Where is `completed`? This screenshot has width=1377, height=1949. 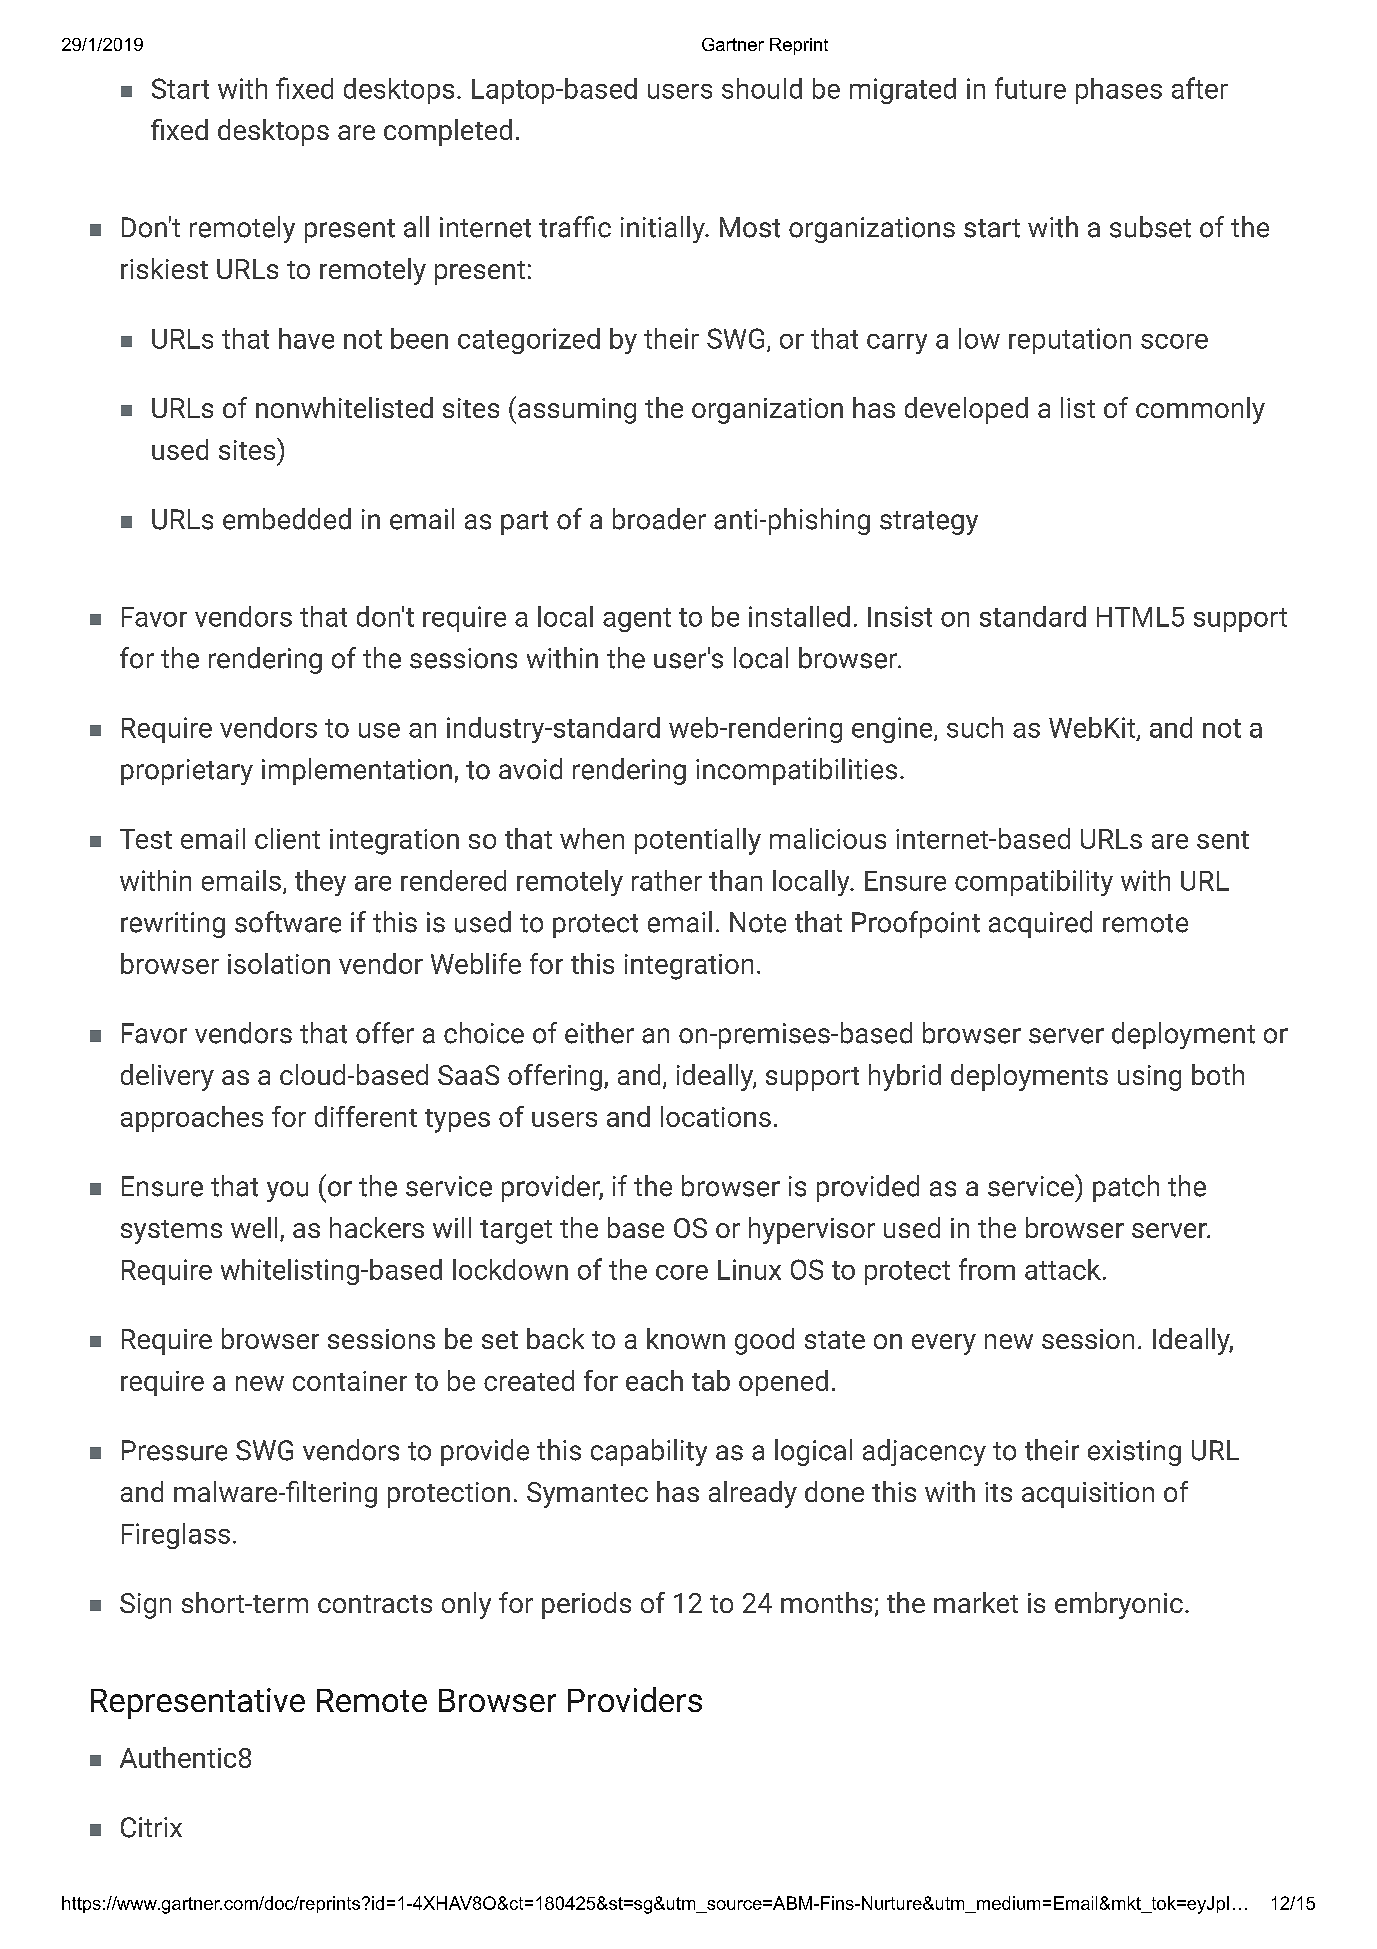
completed is located at coordinates (448, 132).
